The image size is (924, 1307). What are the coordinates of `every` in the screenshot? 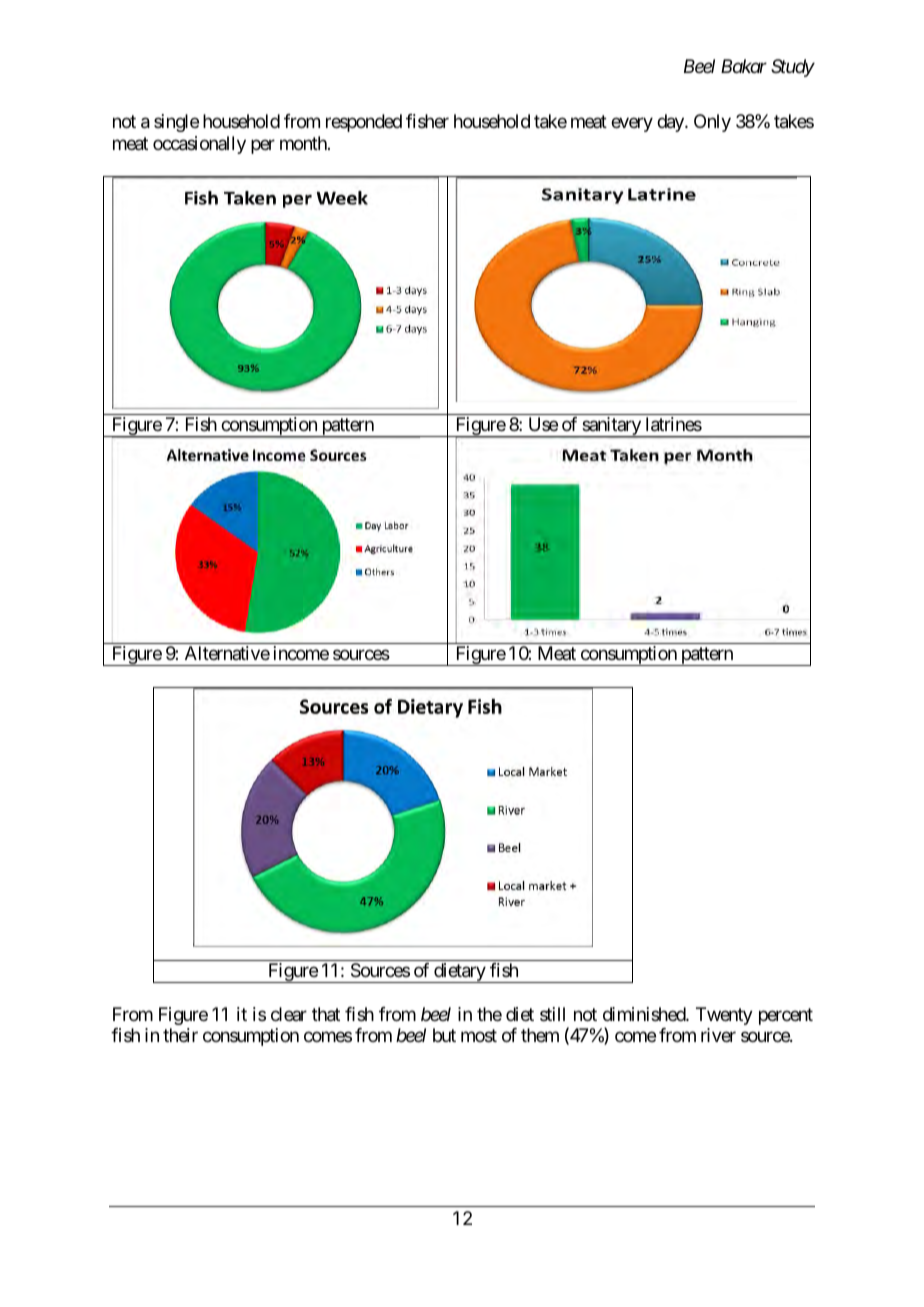 It's located at (632, 125).
